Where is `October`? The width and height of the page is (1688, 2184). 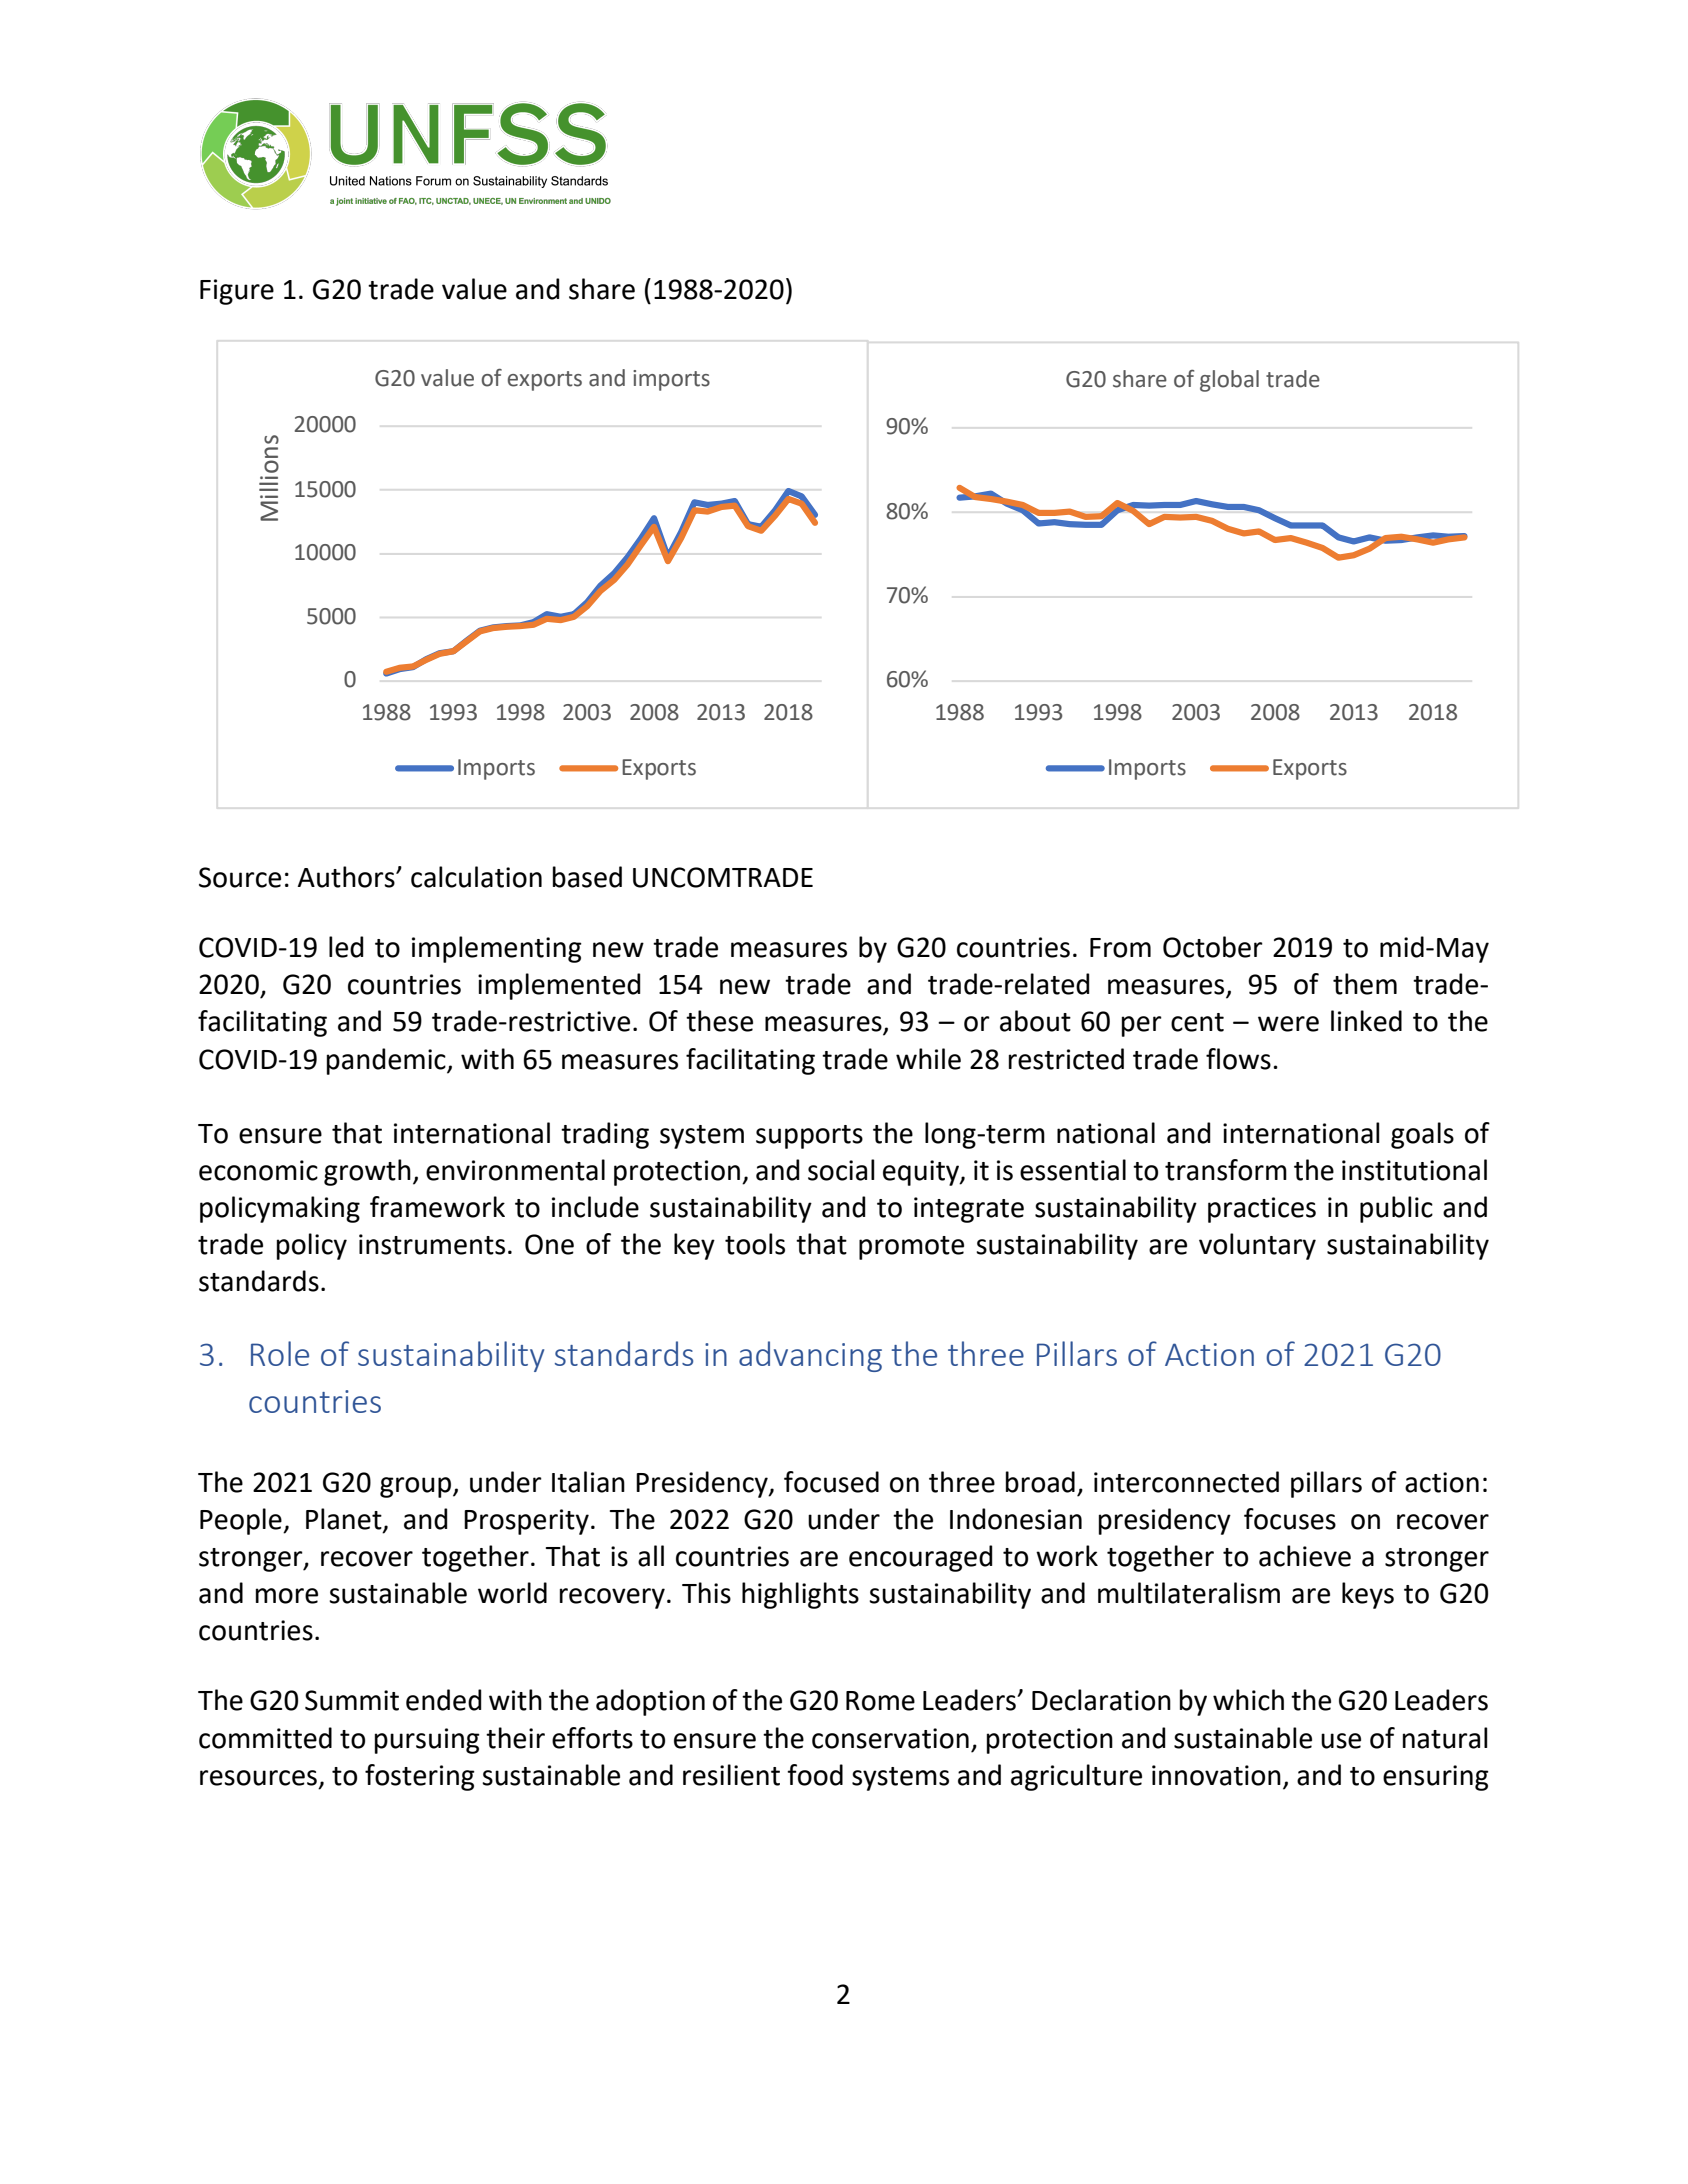 October is located at coordinates (1213, 947).
